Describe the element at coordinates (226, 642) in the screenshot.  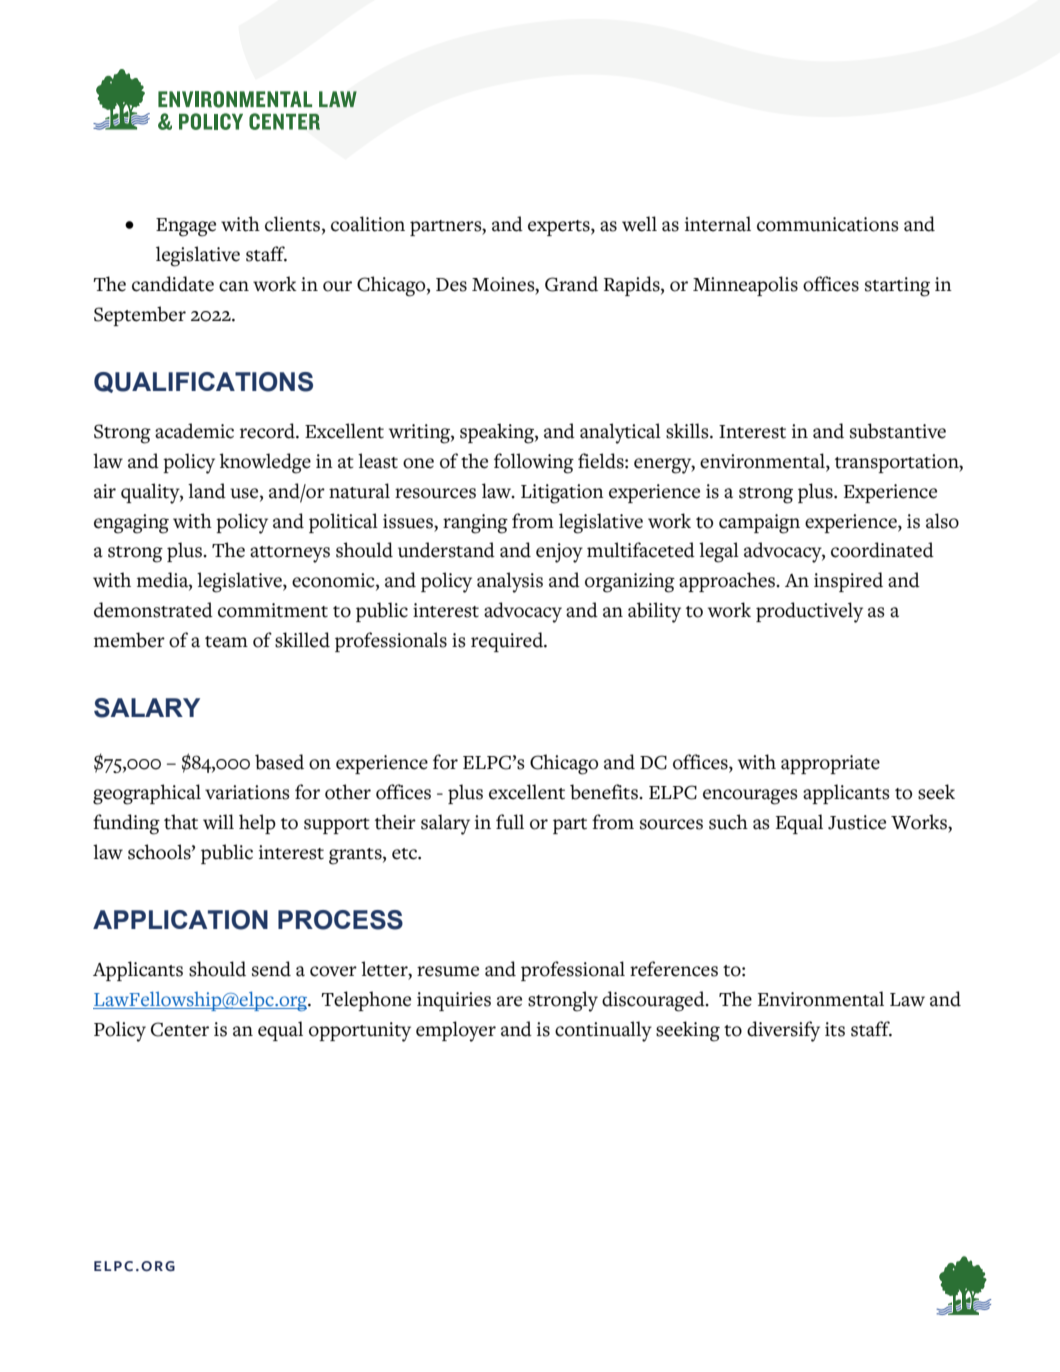
I see `team` at that location.
